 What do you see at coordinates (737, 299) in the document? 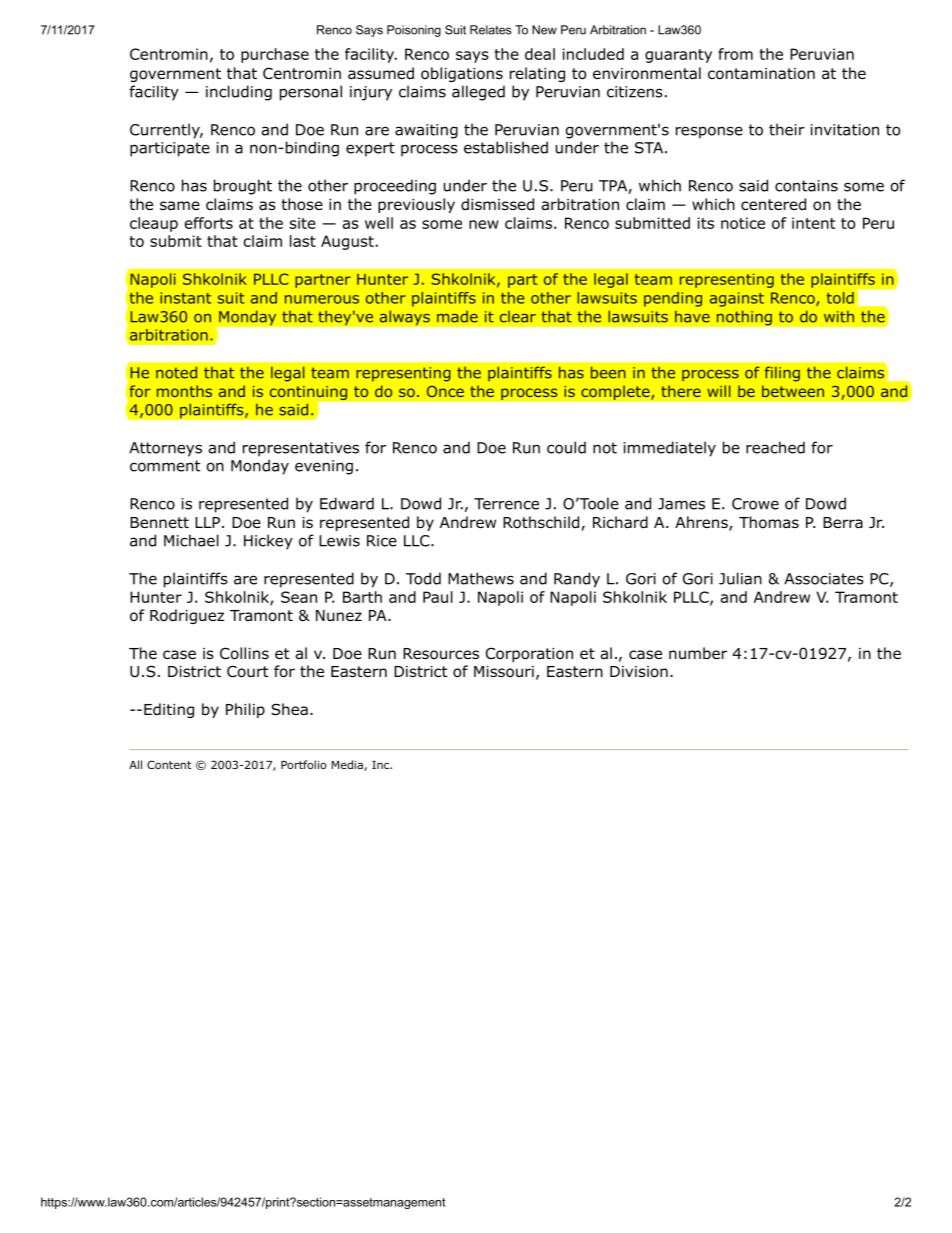
I see `against` at bounding box center [737, 299].
